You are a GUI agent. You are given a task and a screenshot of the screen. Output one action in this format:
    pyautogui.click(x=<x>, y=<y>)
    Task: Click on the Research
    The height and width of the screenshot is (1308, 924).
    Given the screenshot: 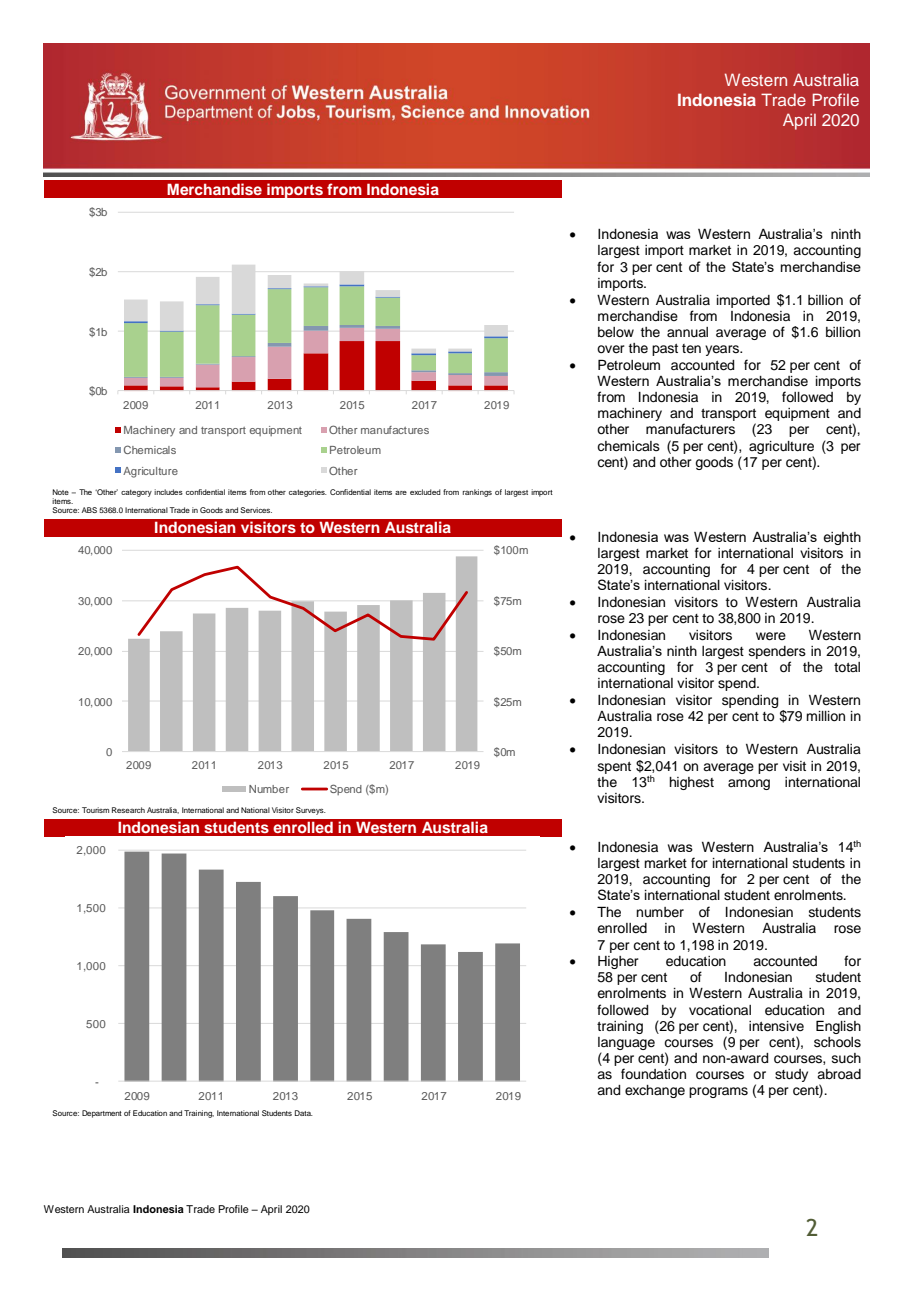 What is the action you would take?
    pyautogui.click(x=128, y=810)
